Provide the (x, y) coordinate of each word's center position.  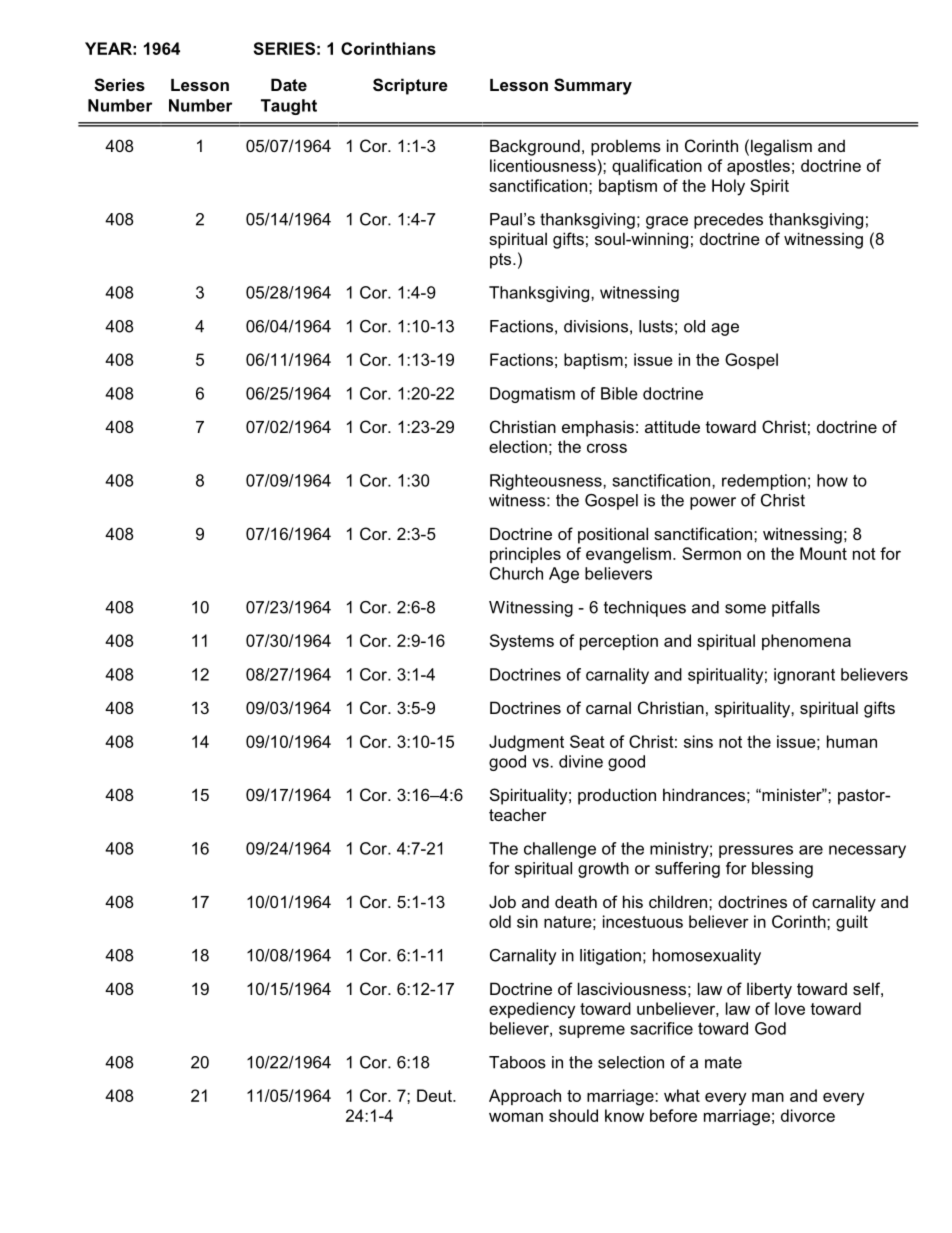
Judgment (526, 743)
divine (581, 761)
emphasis (598, 428)
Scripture (410, 86)
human (852, 741)
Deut (435, 1095)
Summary (593, 86)
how (832, 480)
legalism (781, 147)
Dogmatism (532, 395)
